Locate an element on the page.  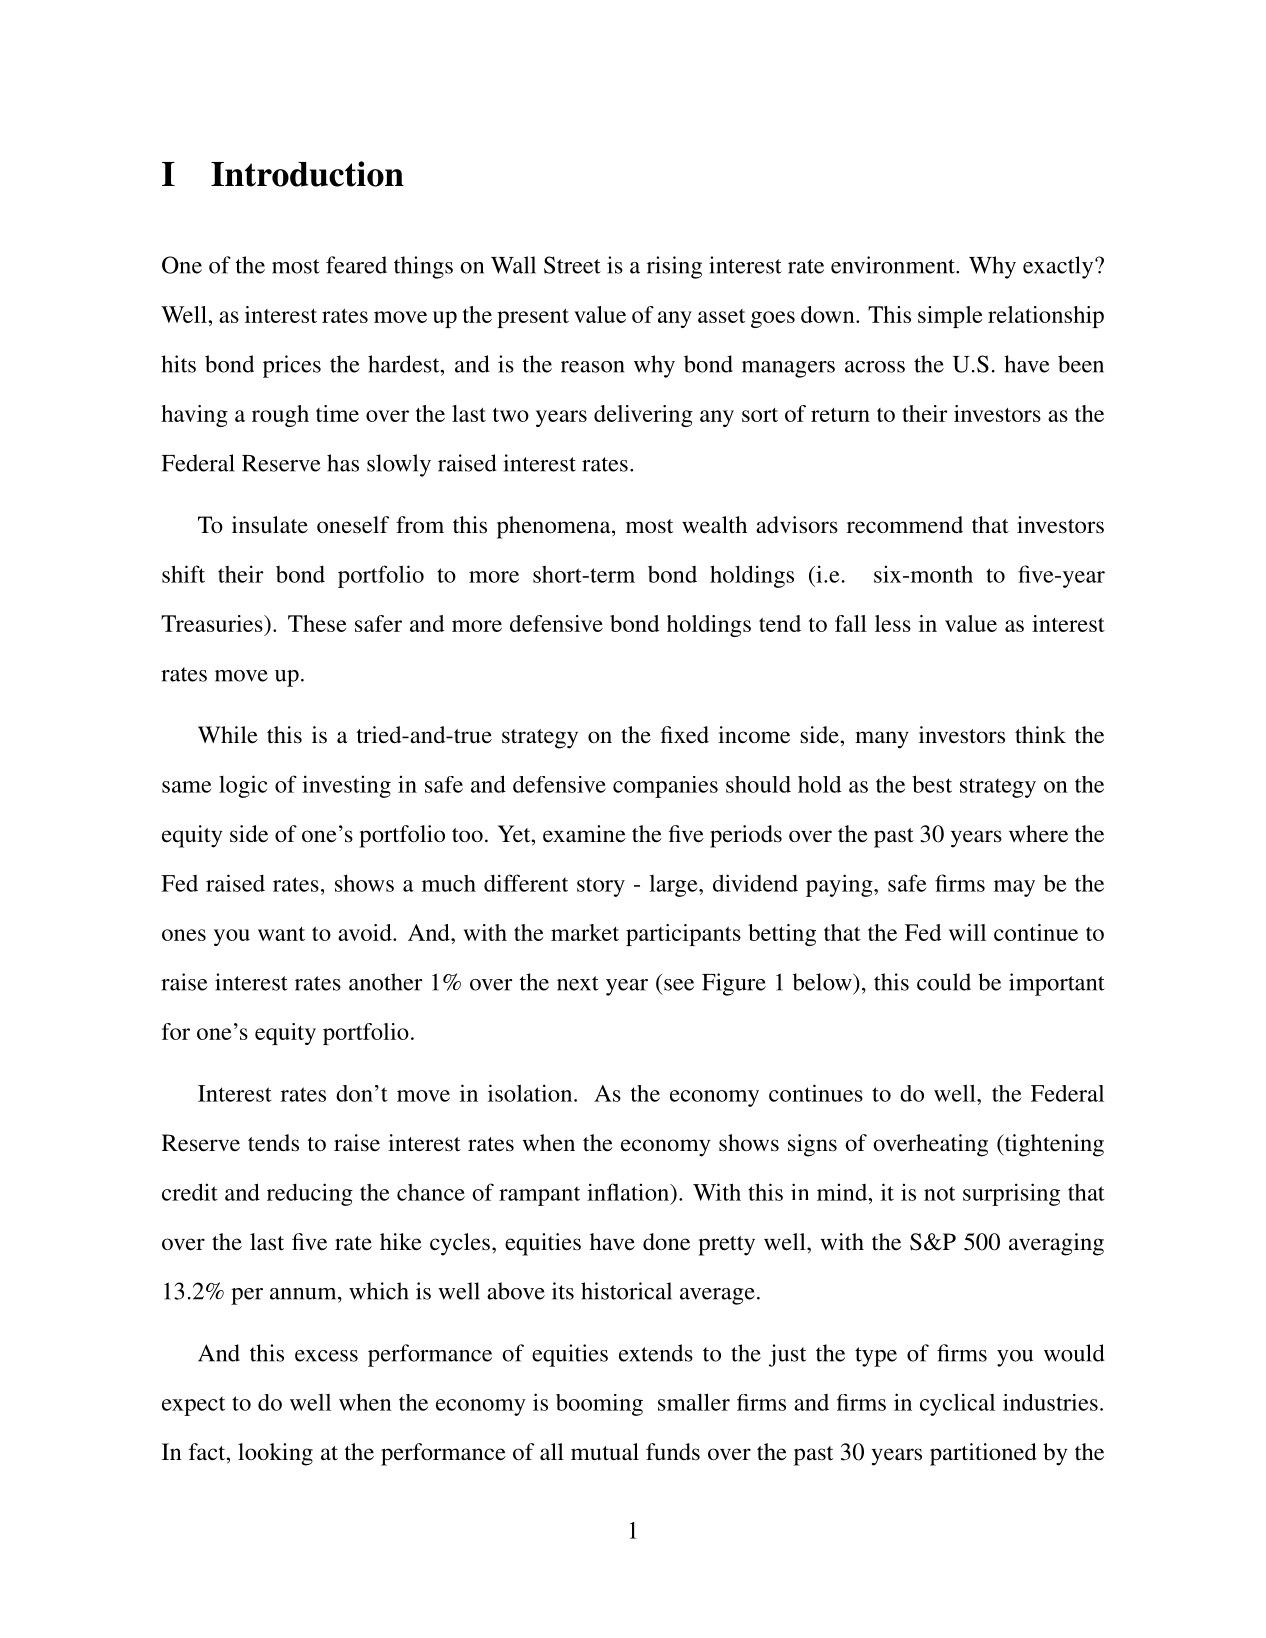
companies is located at coordinates (665, 787).
